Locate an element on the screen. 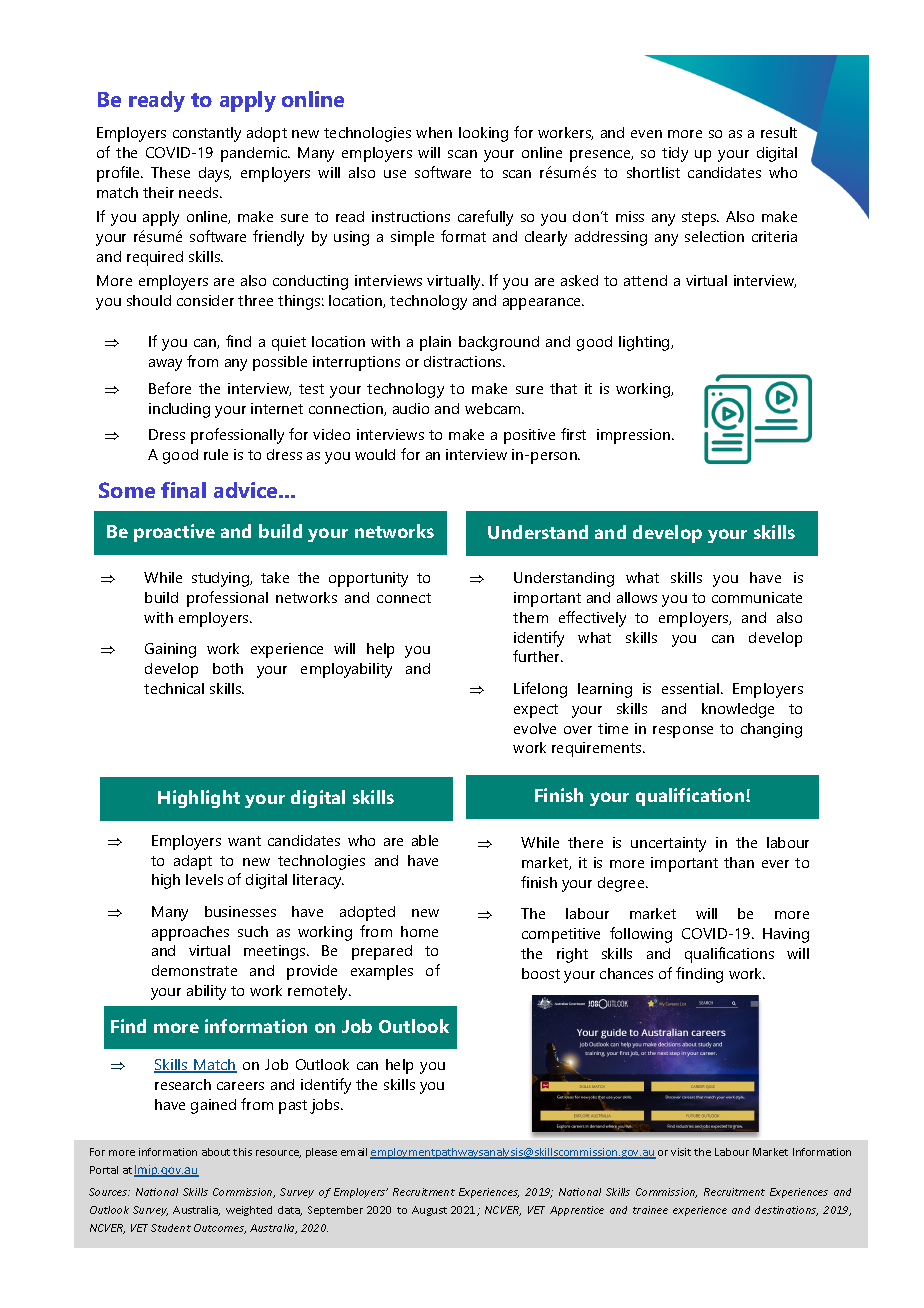  when is located at coordinates (434, 132).
